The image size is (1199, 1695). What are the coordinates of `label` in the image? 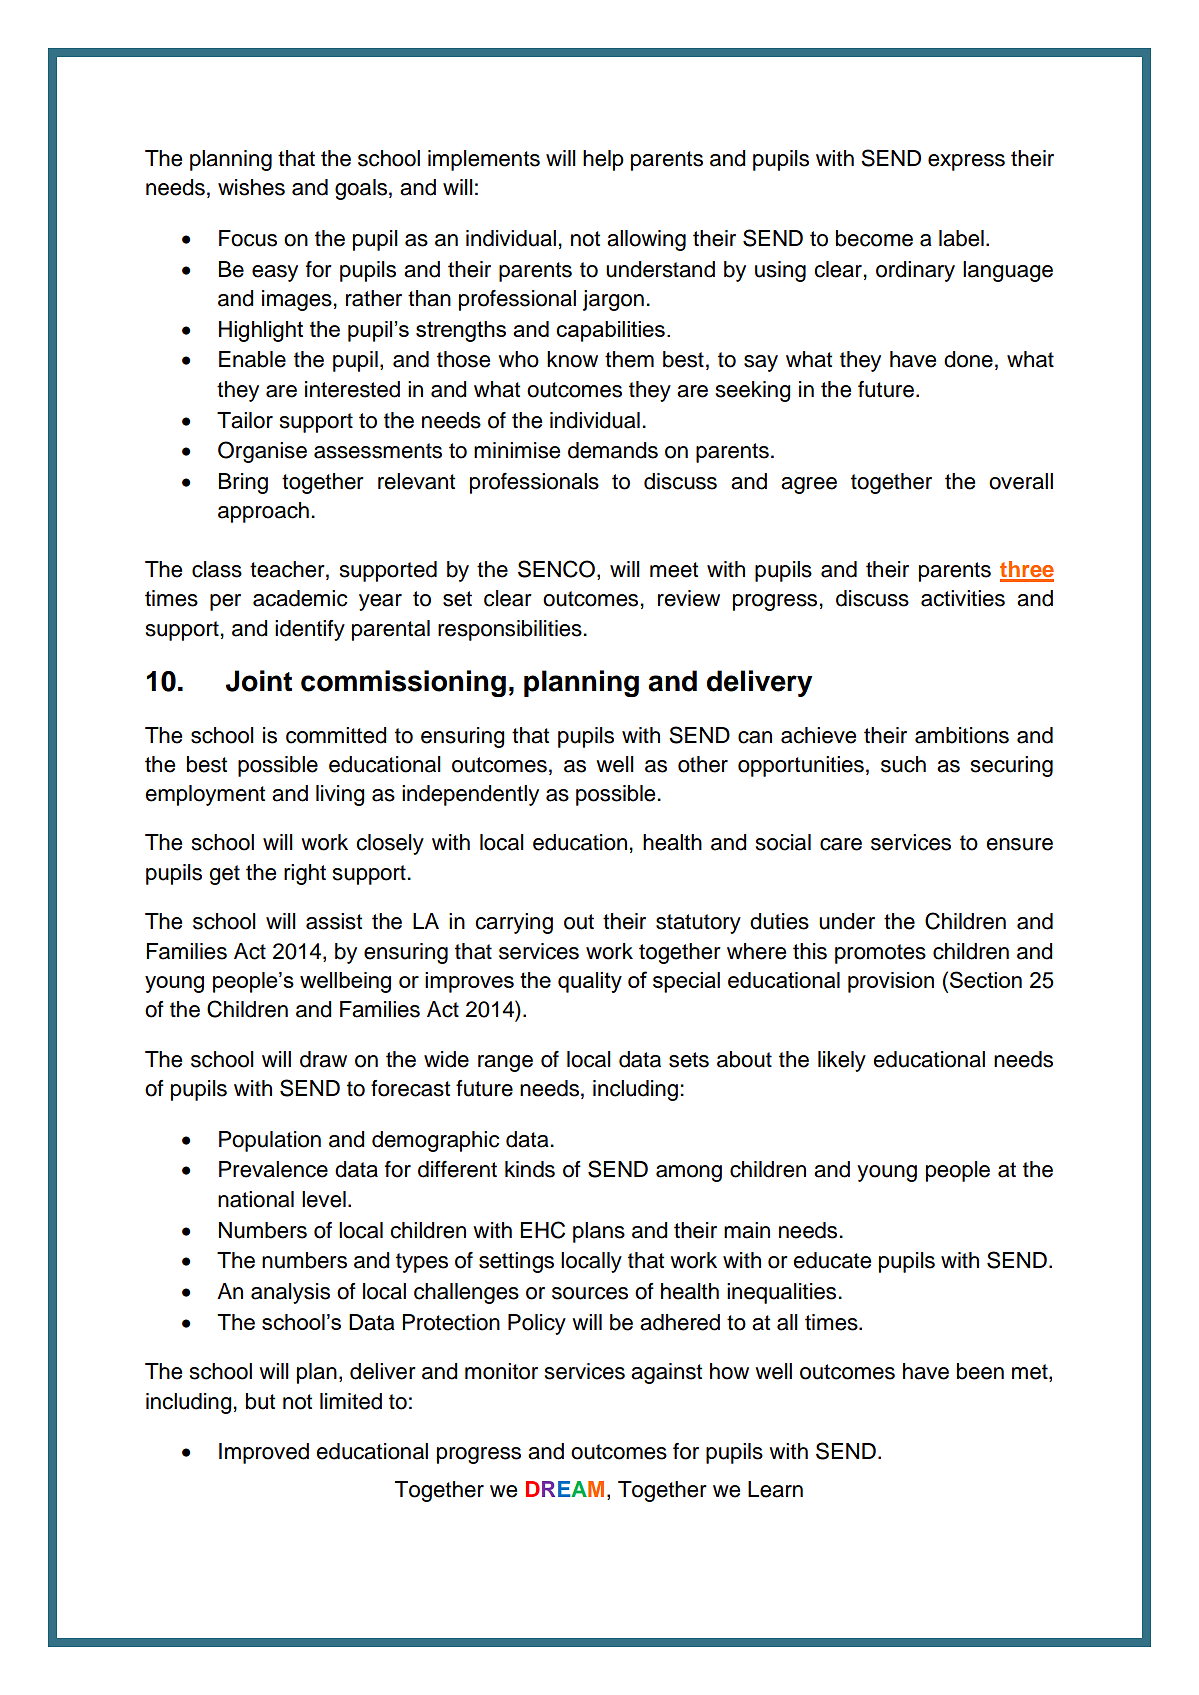 It's located at (961, 238).
